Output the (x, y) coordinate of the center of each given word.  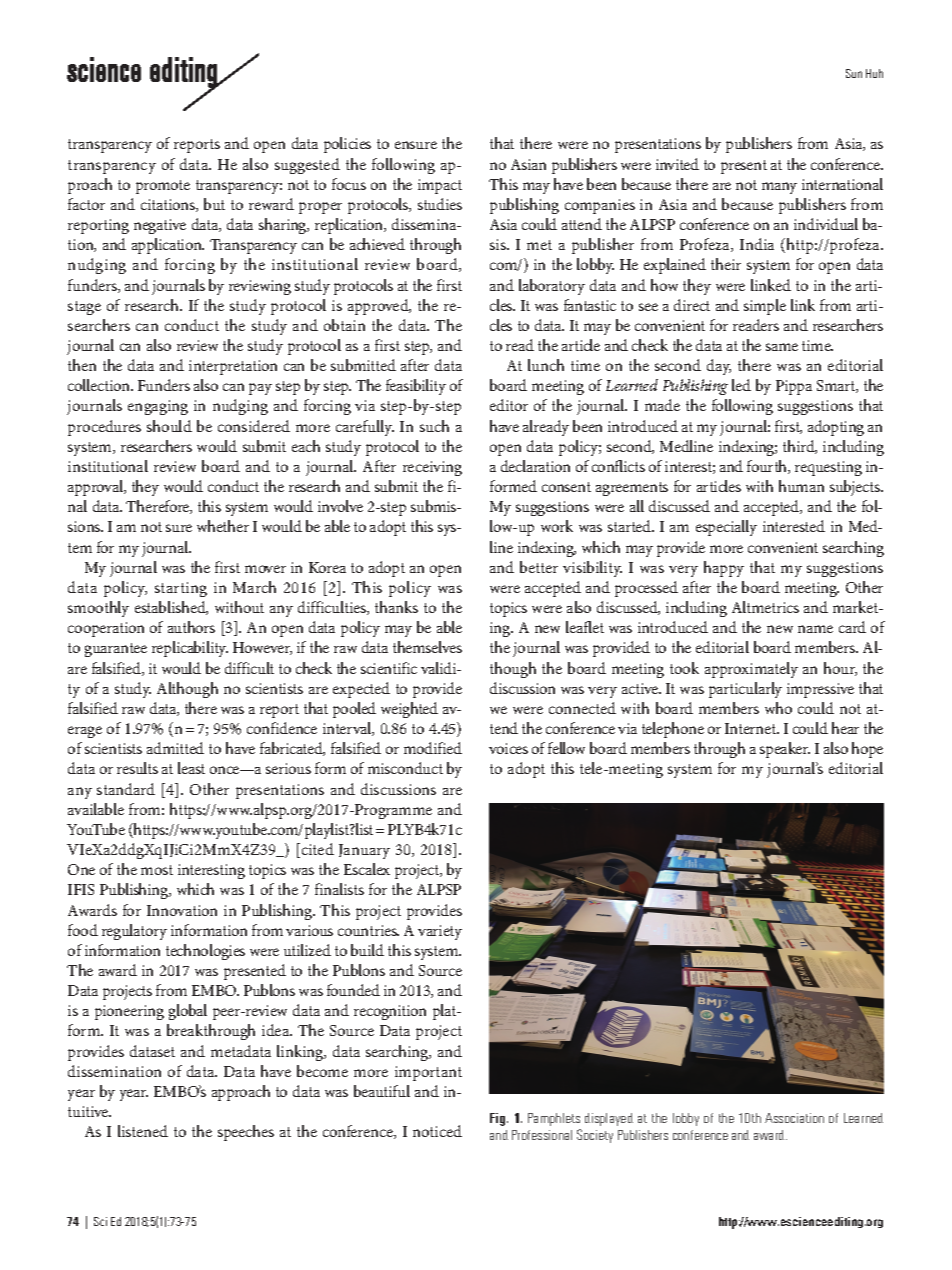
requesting (828, 468)
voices (508, 748)
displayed (609, 1119)
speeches (246, 1133)
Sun (854, 73)
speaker (785, 750)
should (169, 426)
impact (440, 186)
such (434, 426)
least (191, 768)
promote (163, 187)
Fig (499, 1119)
